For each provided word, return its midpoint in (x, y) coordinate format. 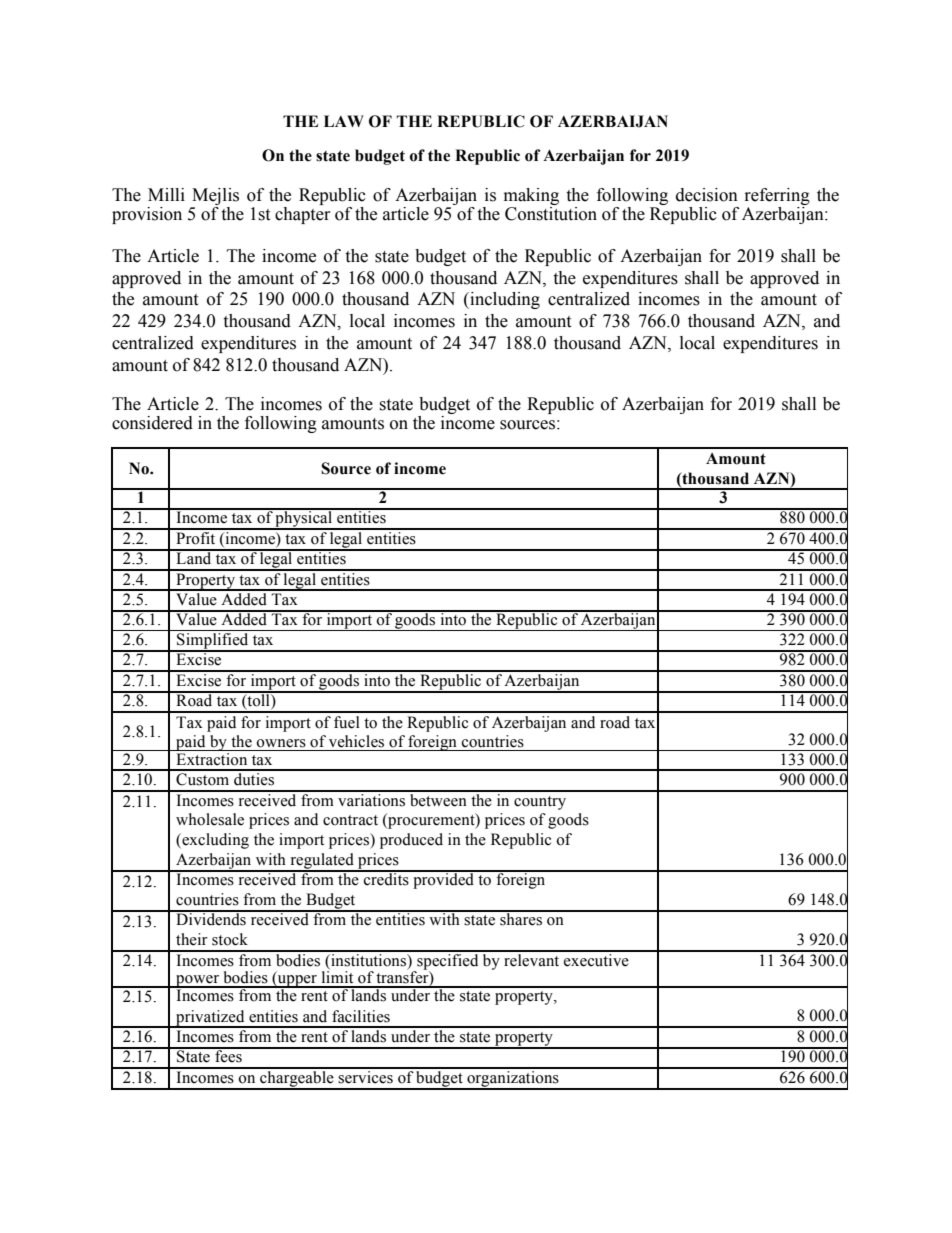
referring (777, 196)
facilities (361, 1016)
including (504, 300)
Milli (166, 194)
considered (152, 423)
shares (521, 918)
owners (281, 743)
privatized (210, 1019)
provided (444, 880)
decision (707, 195)
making (531, 196)
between (438, 799)
